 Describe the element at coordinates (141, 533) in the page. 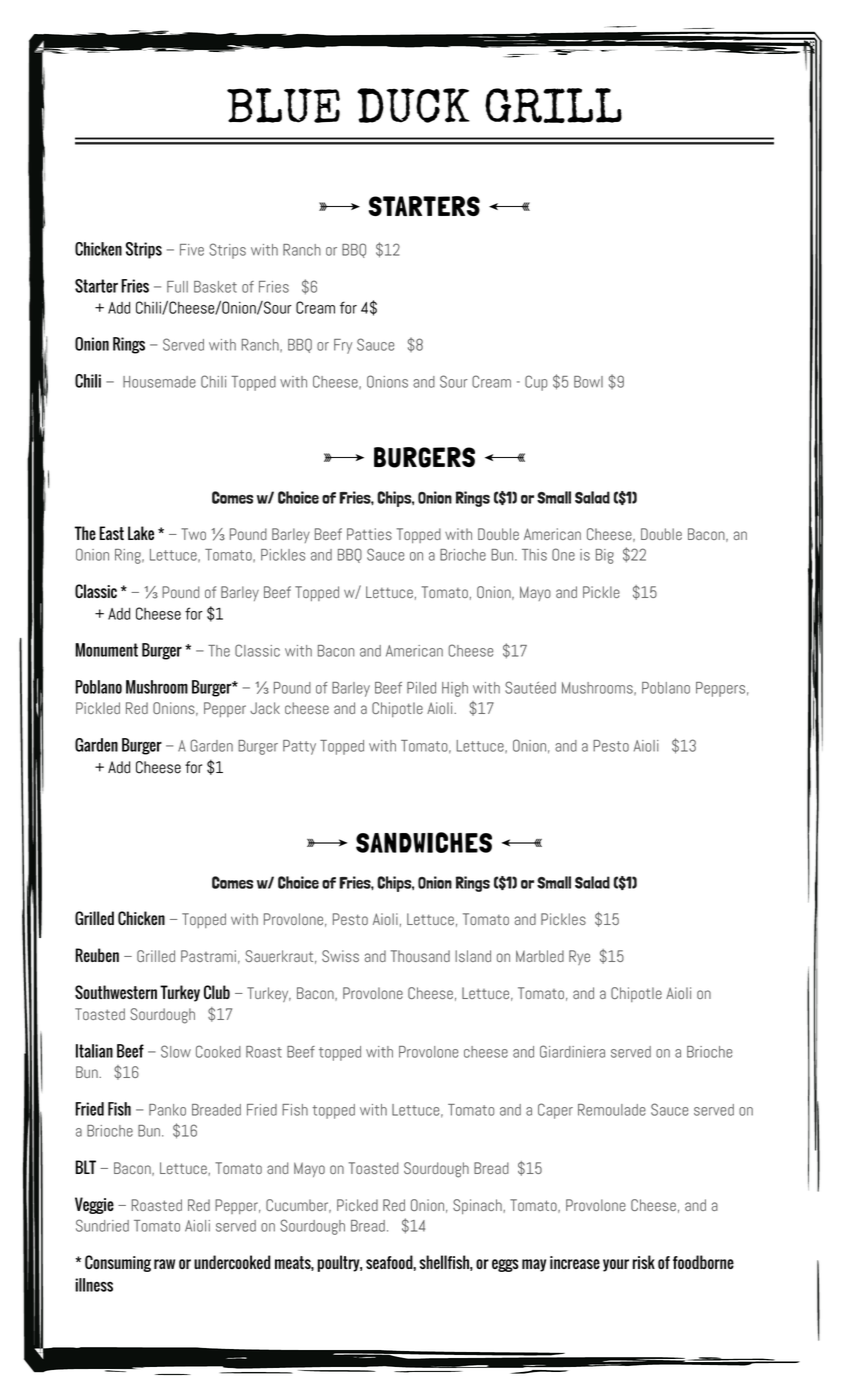

I see `Lake` at that location.
